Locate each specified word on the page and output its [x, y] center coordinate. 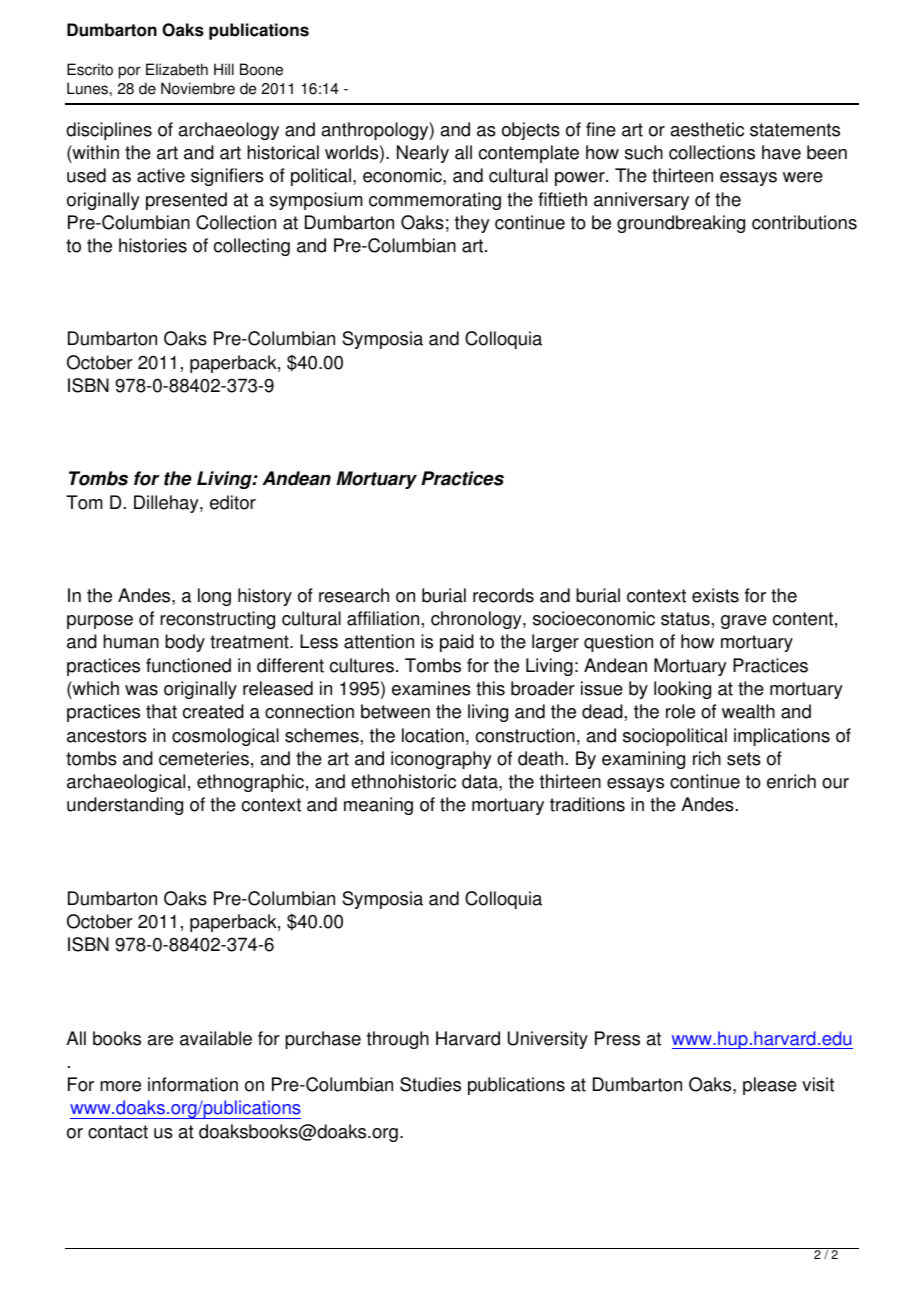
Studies [430, 1084]
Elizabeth [177, 69]
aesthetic [707, 129]
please [770, 1086]
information [193, 1084]
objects [531, 131]
